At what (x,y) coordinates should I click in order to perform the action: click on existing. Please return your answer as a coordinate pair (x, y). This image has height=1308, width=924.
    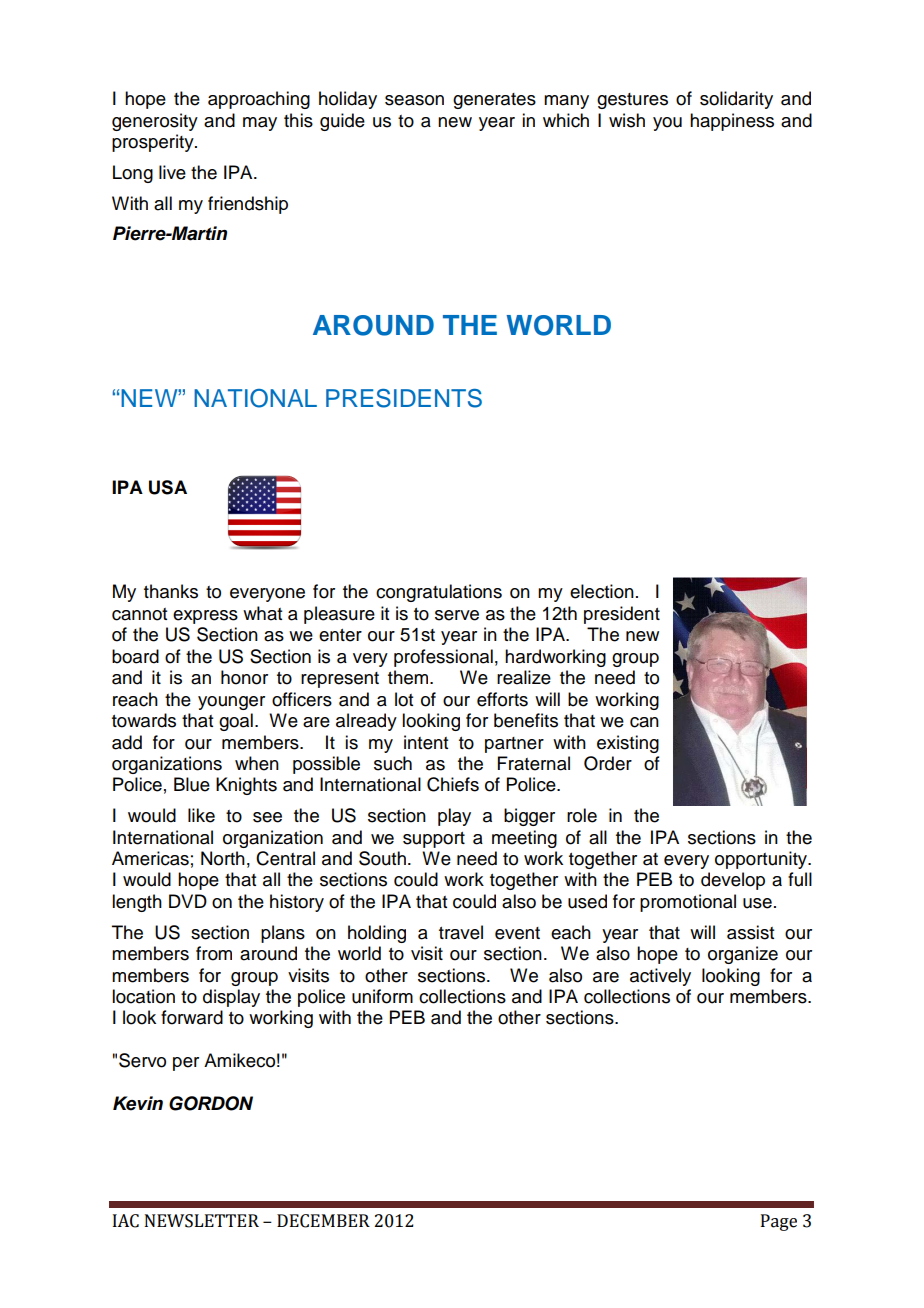
    Looking at the image, I should click on (628, 744).
